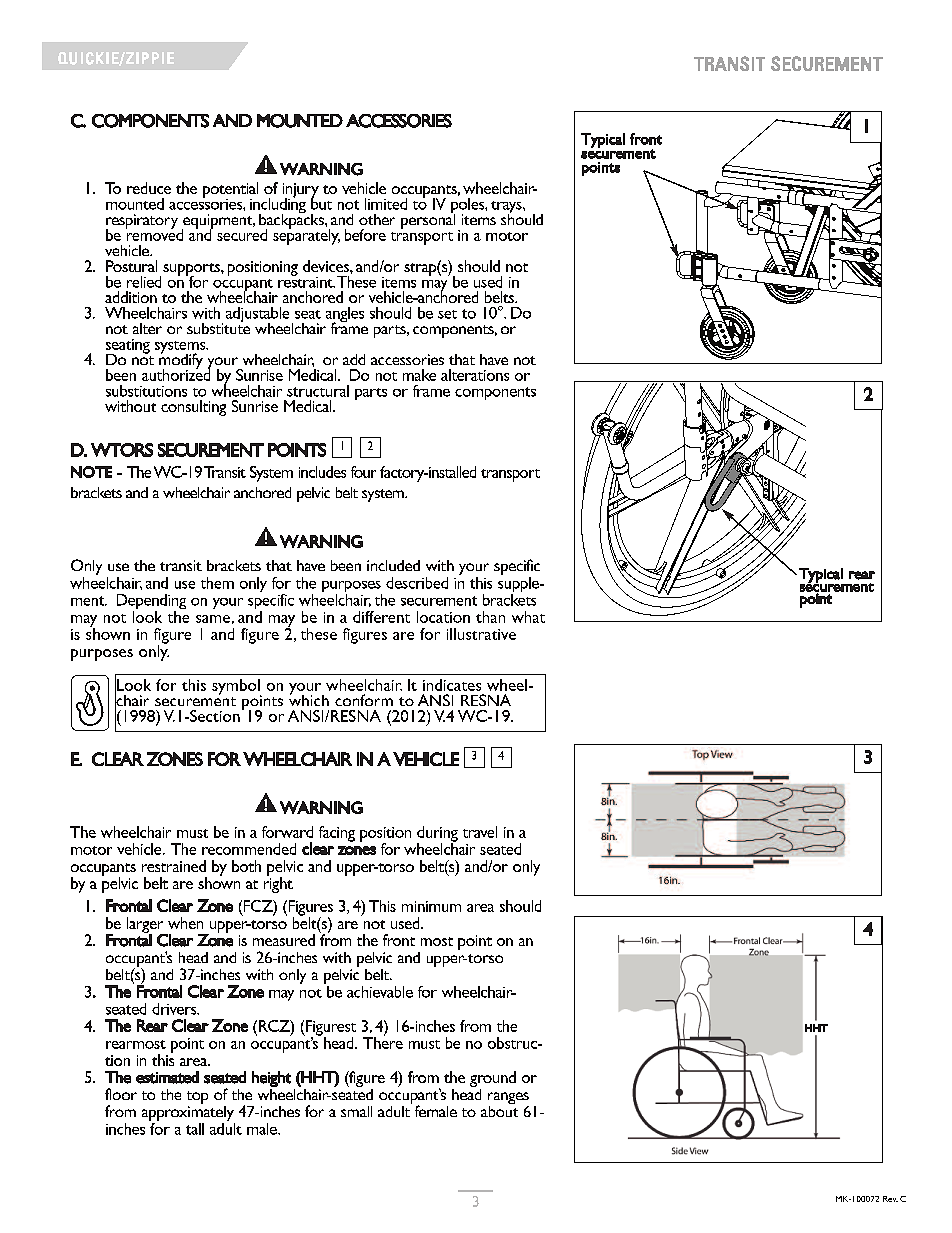  What do you see at coordinates (174, 866) in the document?
I see `restrained` at bounding box center [174, 866].
